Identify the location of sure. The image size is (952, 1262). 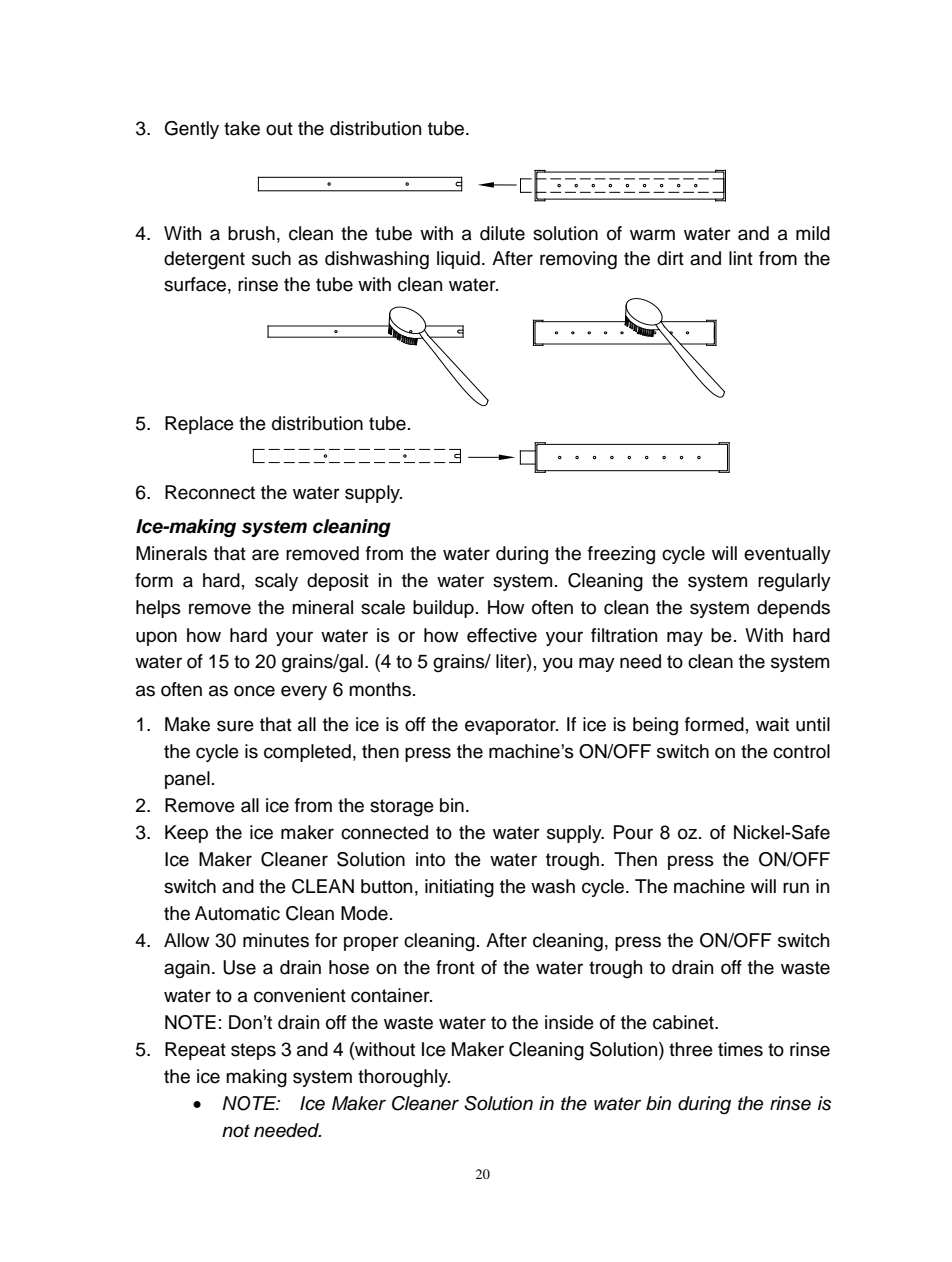
(235, 726).
